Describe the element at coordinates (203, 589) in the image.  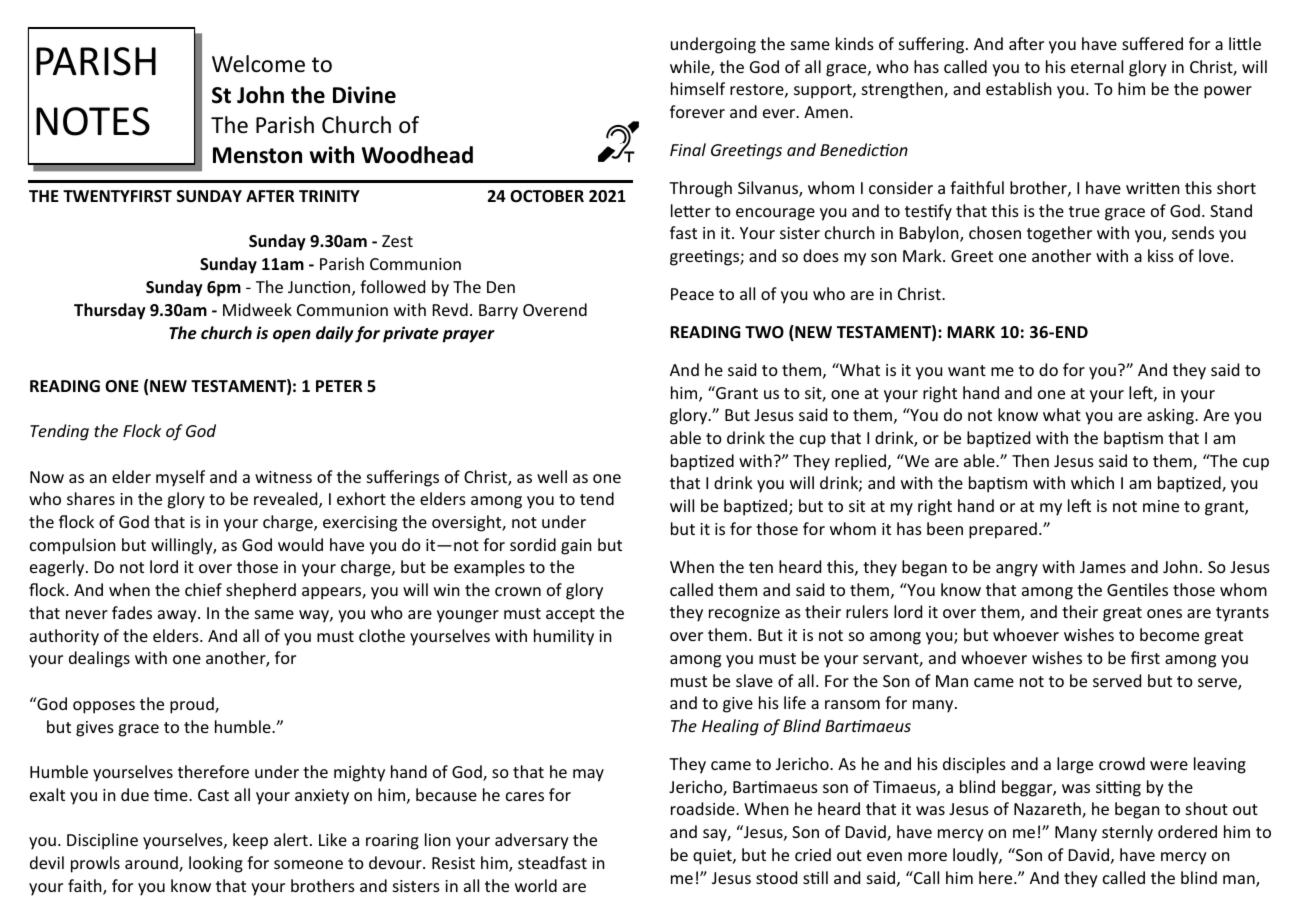
I see `chief` at that location.
